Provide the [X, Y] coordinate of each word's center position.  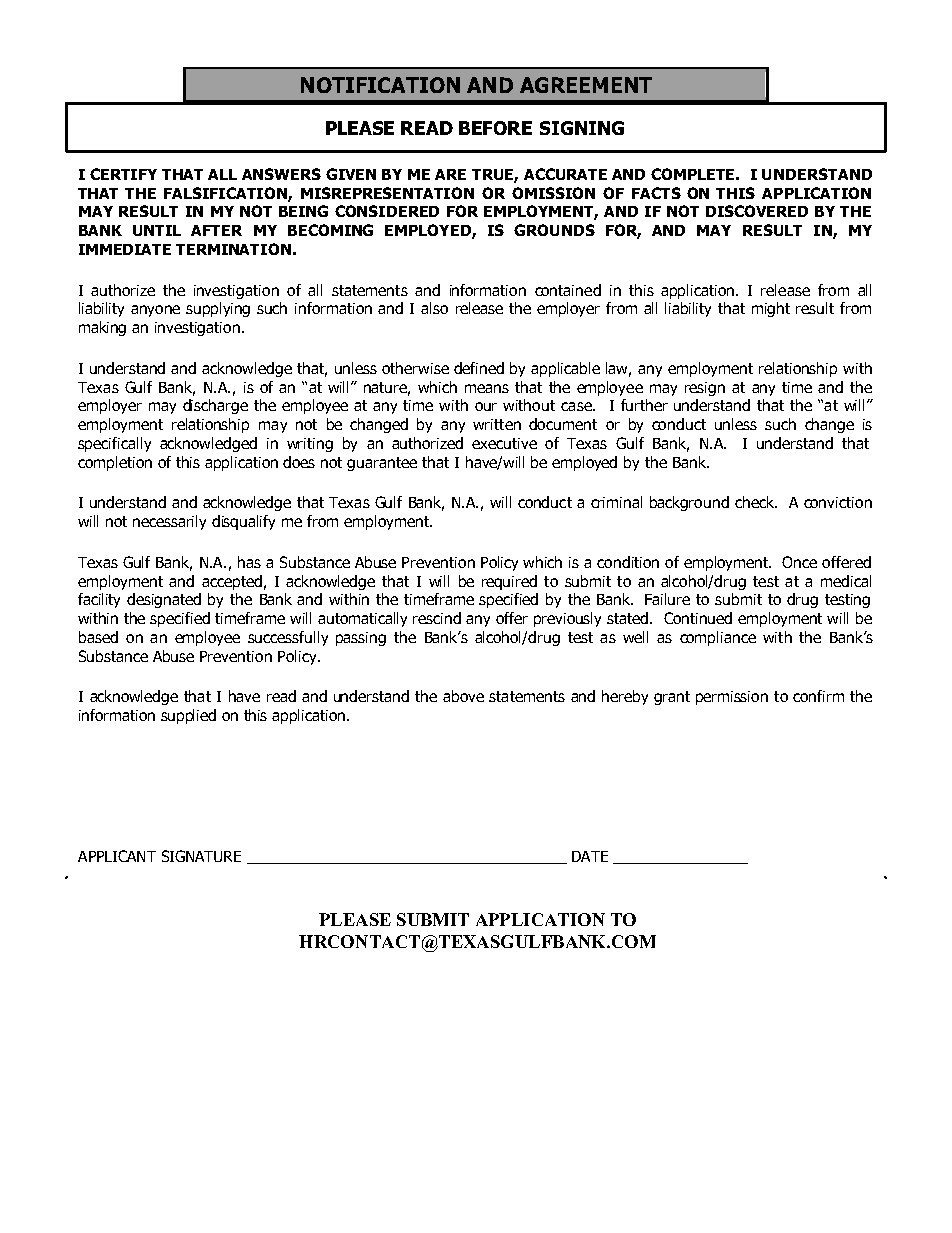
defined [479, 368]
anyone [155, 311]
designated [164, 600]
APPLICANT [117, 856]
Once [799, 562]
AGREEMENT [586, 85]
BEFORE [495, 128]
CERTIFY [123, 174]
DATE [590, 856]
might [771, 309]
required [509, 582]
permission [732, 698]
